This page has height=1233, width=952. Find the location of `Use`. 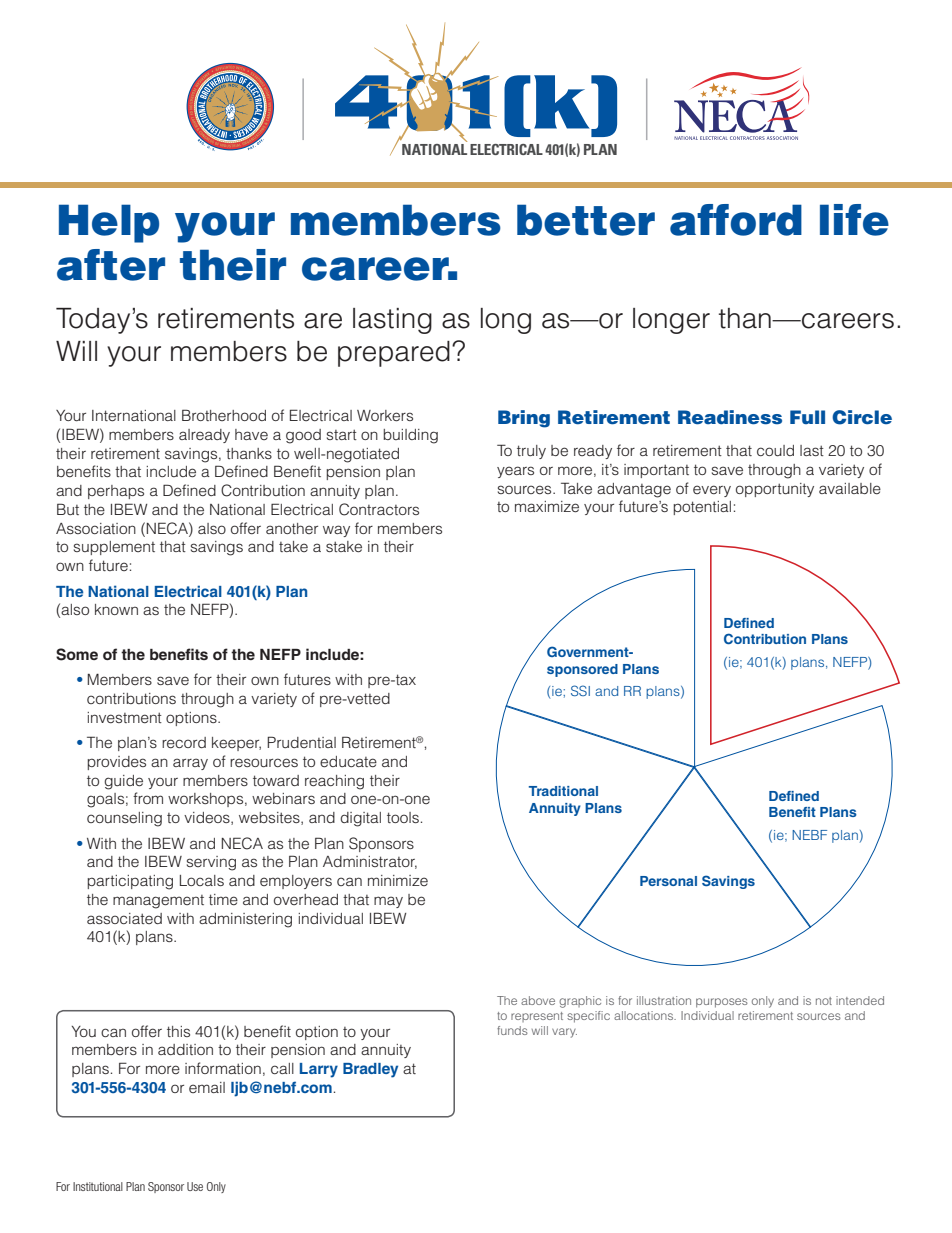

Use is located at coordinates (195, 1186).
